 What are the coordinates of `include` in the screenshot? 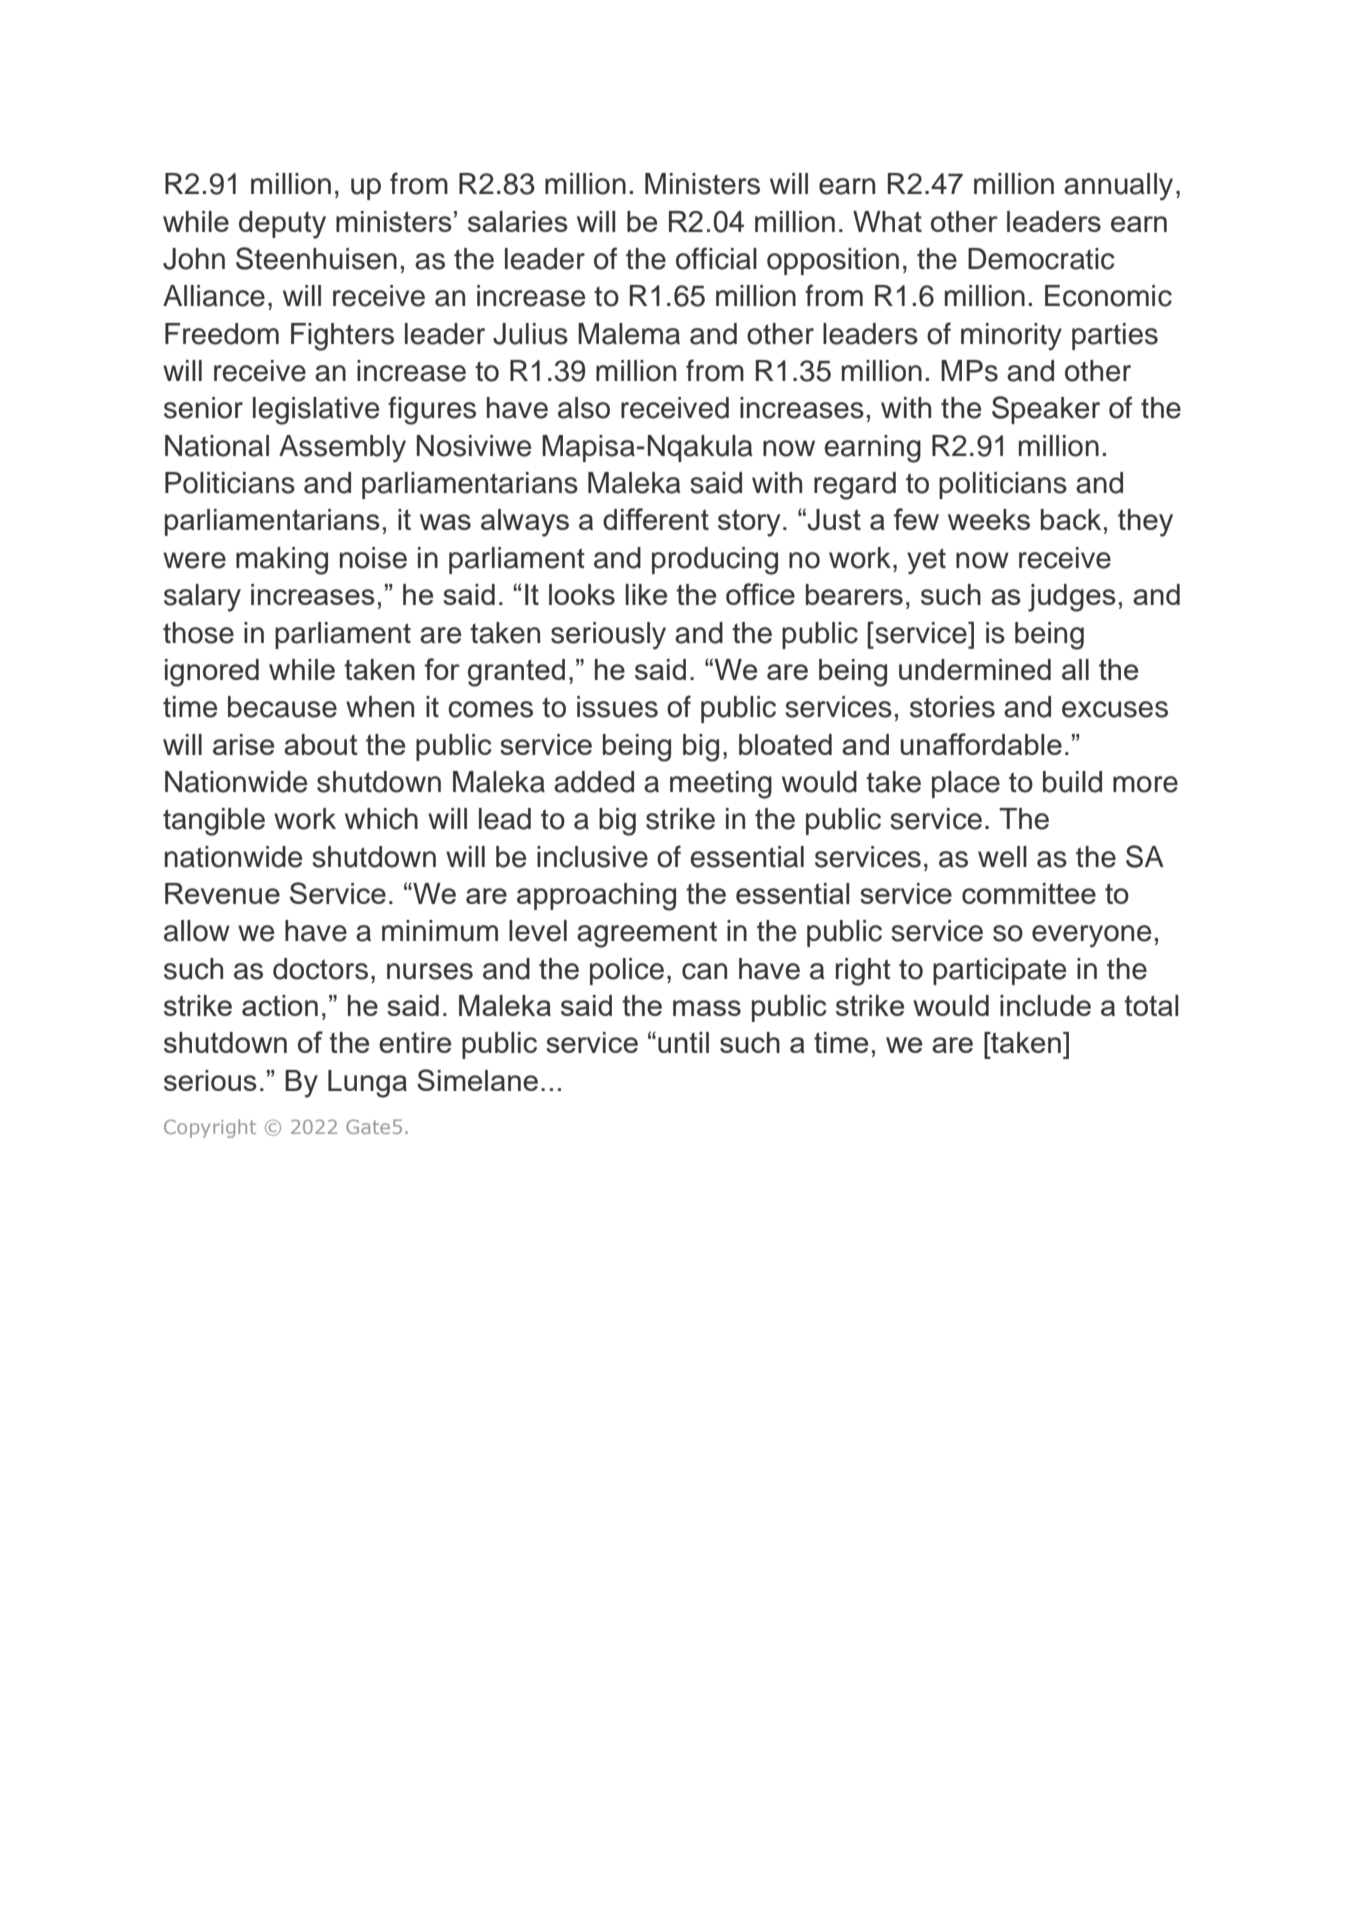 It's located at (1045, 1005).
